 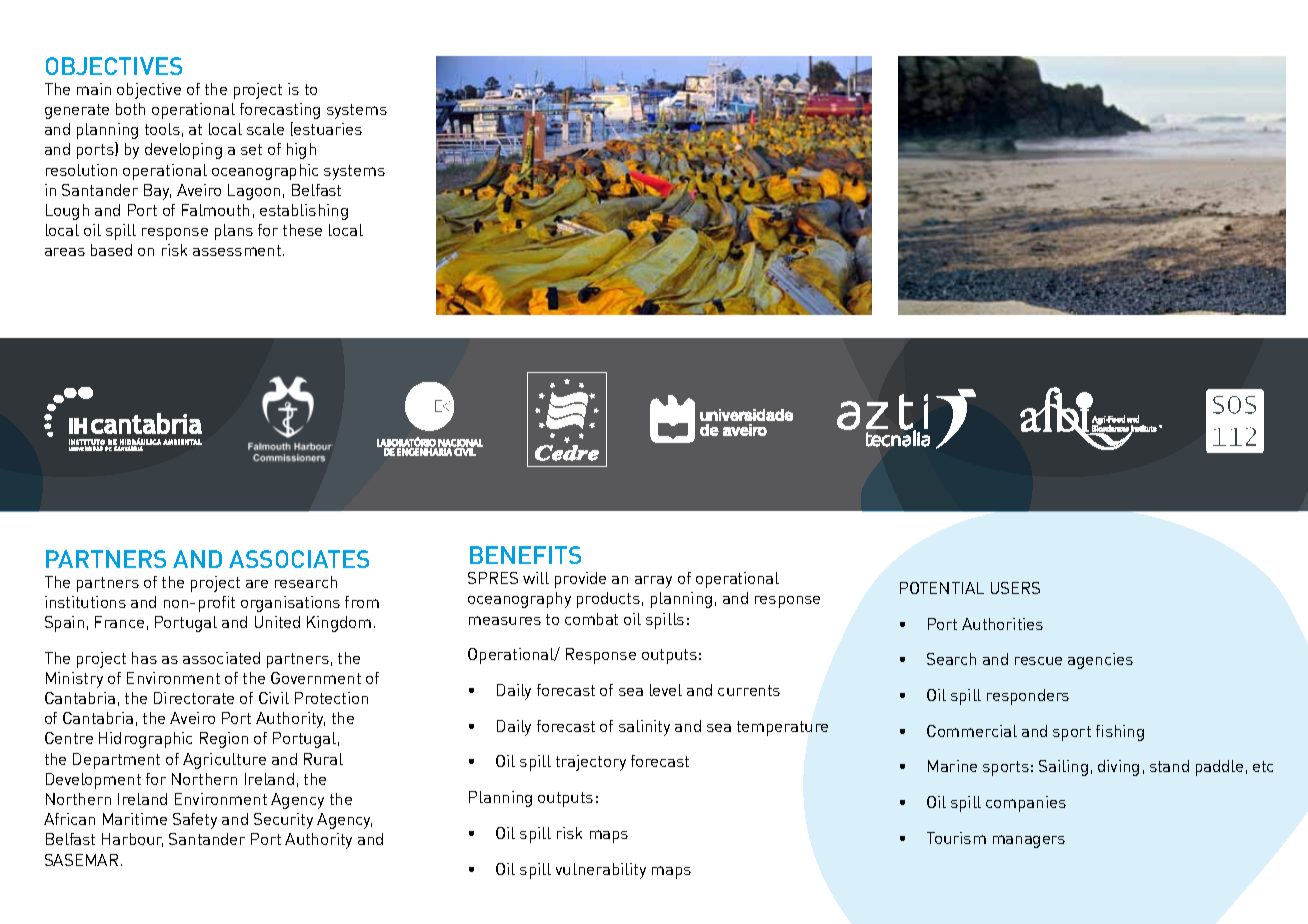 What do you see at coordinates (601, 871) in the image?
I see `vulnerability` at bounding box center [601, 871].
